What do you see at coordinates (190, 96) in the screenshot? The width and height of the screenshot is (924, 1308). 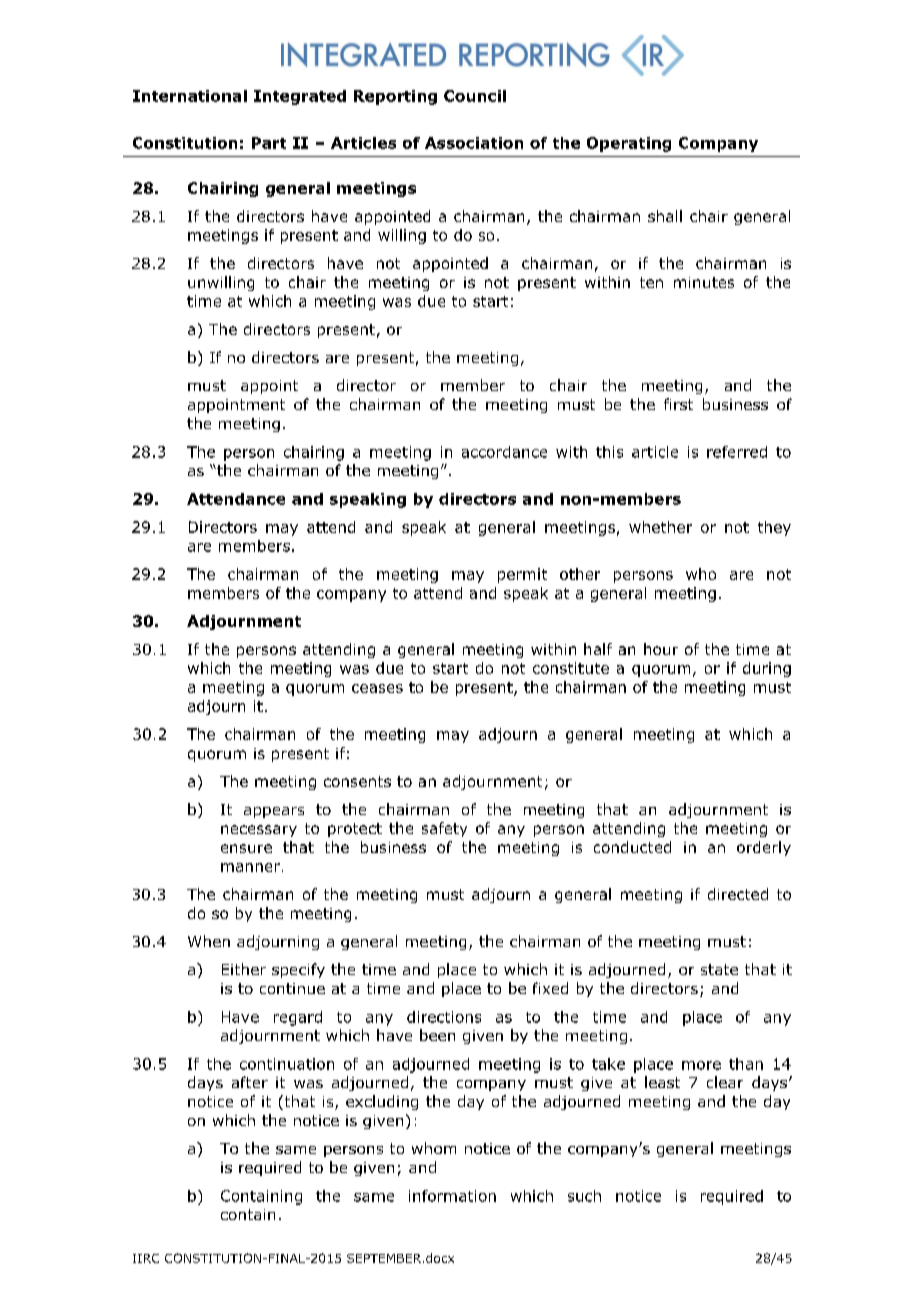 I see `International` at bounding box center [190, 96].
